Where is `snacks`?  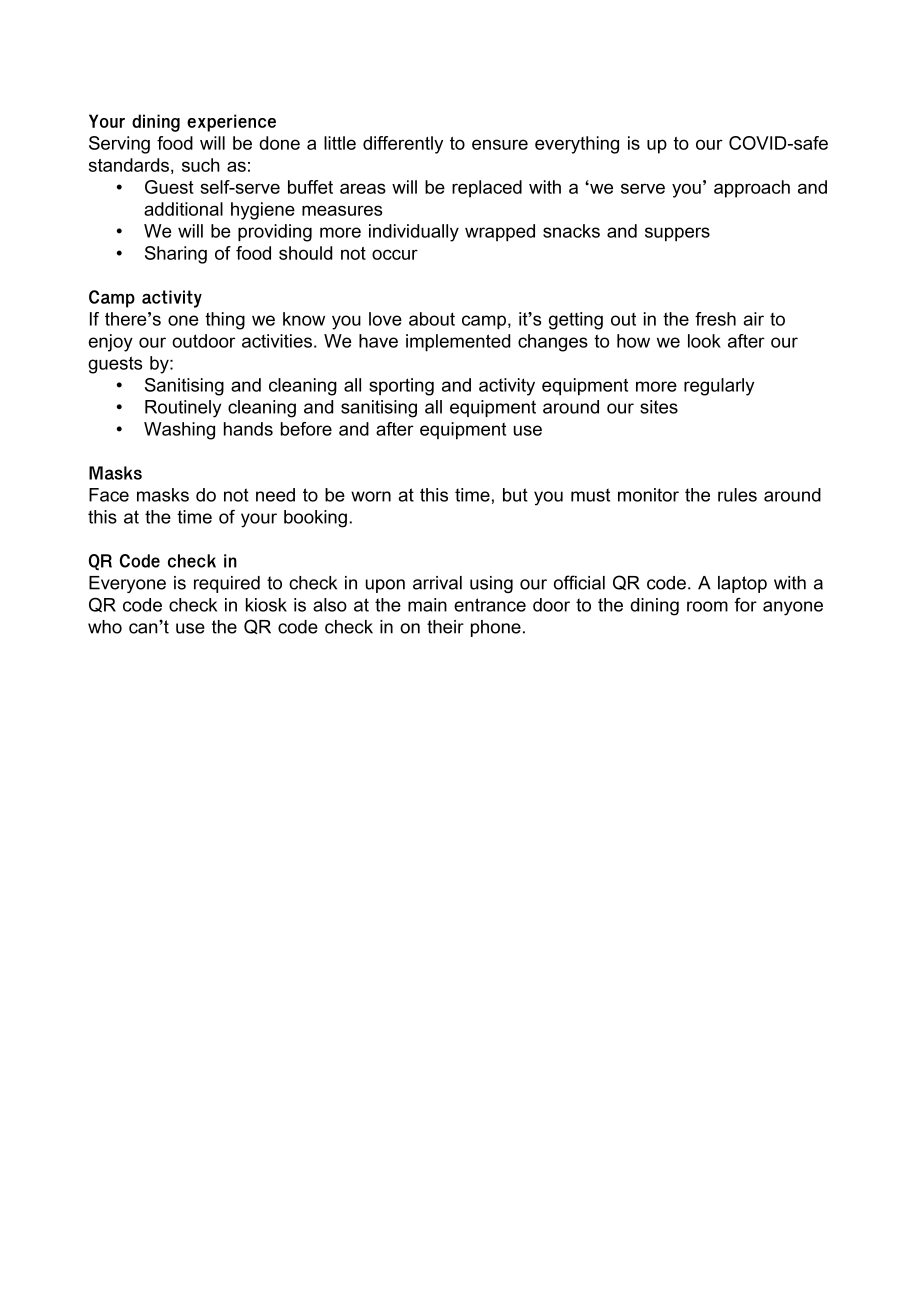
snacks is located at coordinates (571, 231).
